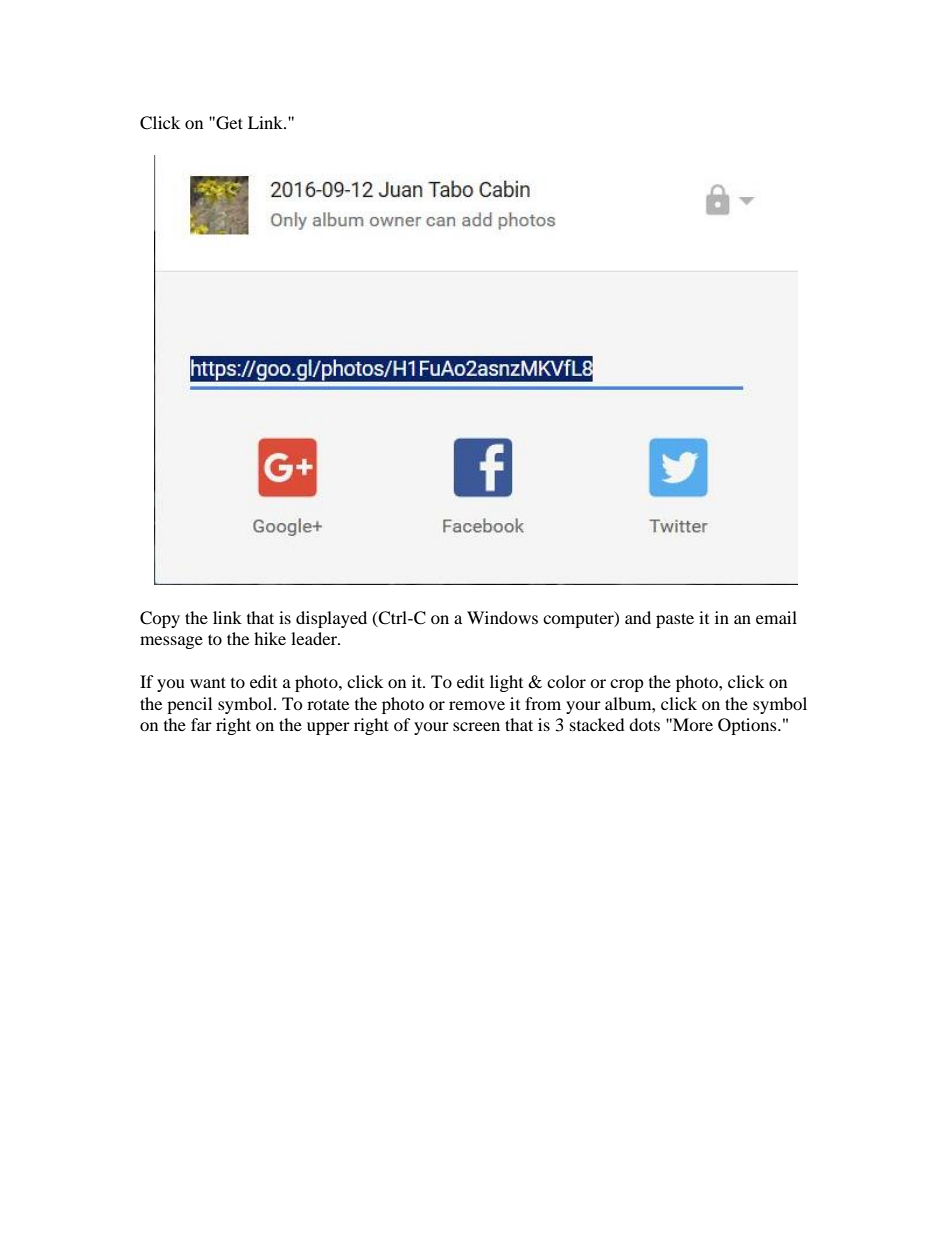 Image resolution: width=952 pixels, height=1233 pixels. What do you see at coordinates (638, 617) in the document?
I see `and` at bounding box center [638, 617].
